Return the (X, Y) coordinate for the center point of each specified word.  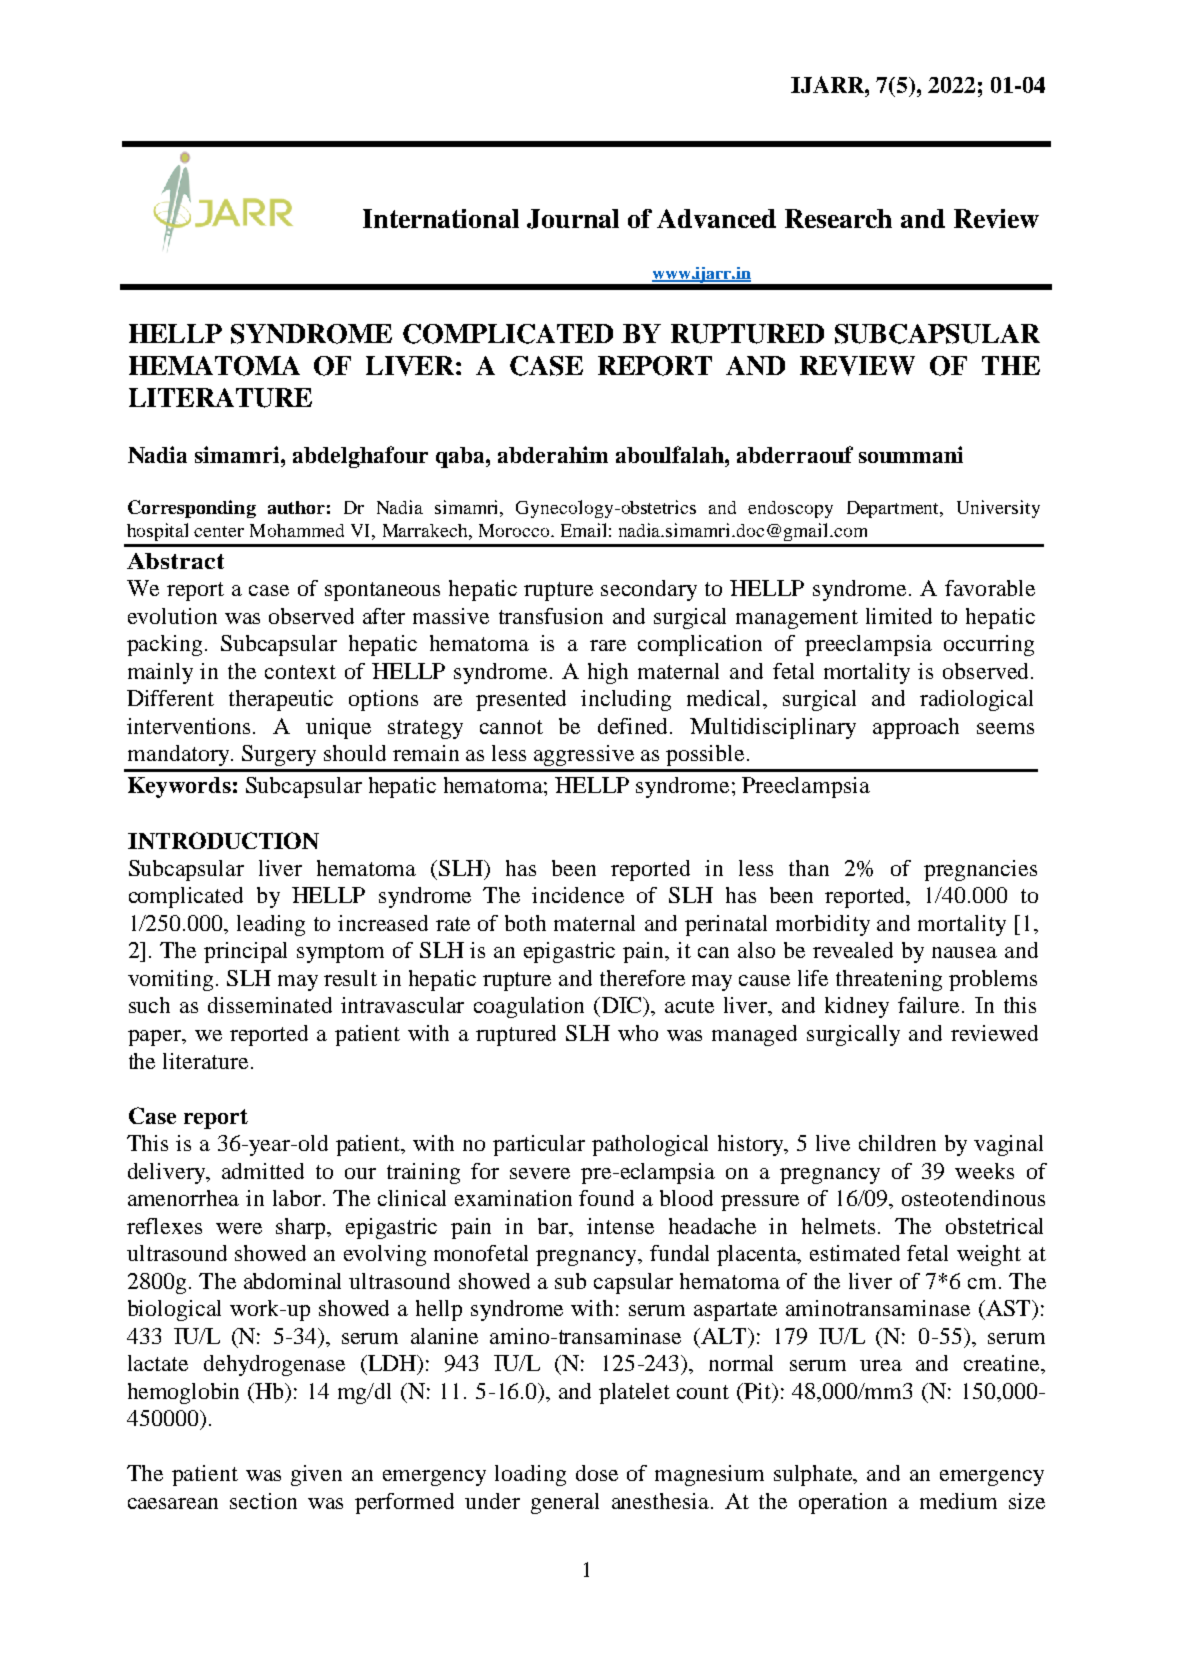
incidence (578, 895)
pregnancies (980, 870)
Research (838, 218)
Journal (573, 219)
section (263, 1501)
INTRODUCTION (223, 840)
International (441, 218)
